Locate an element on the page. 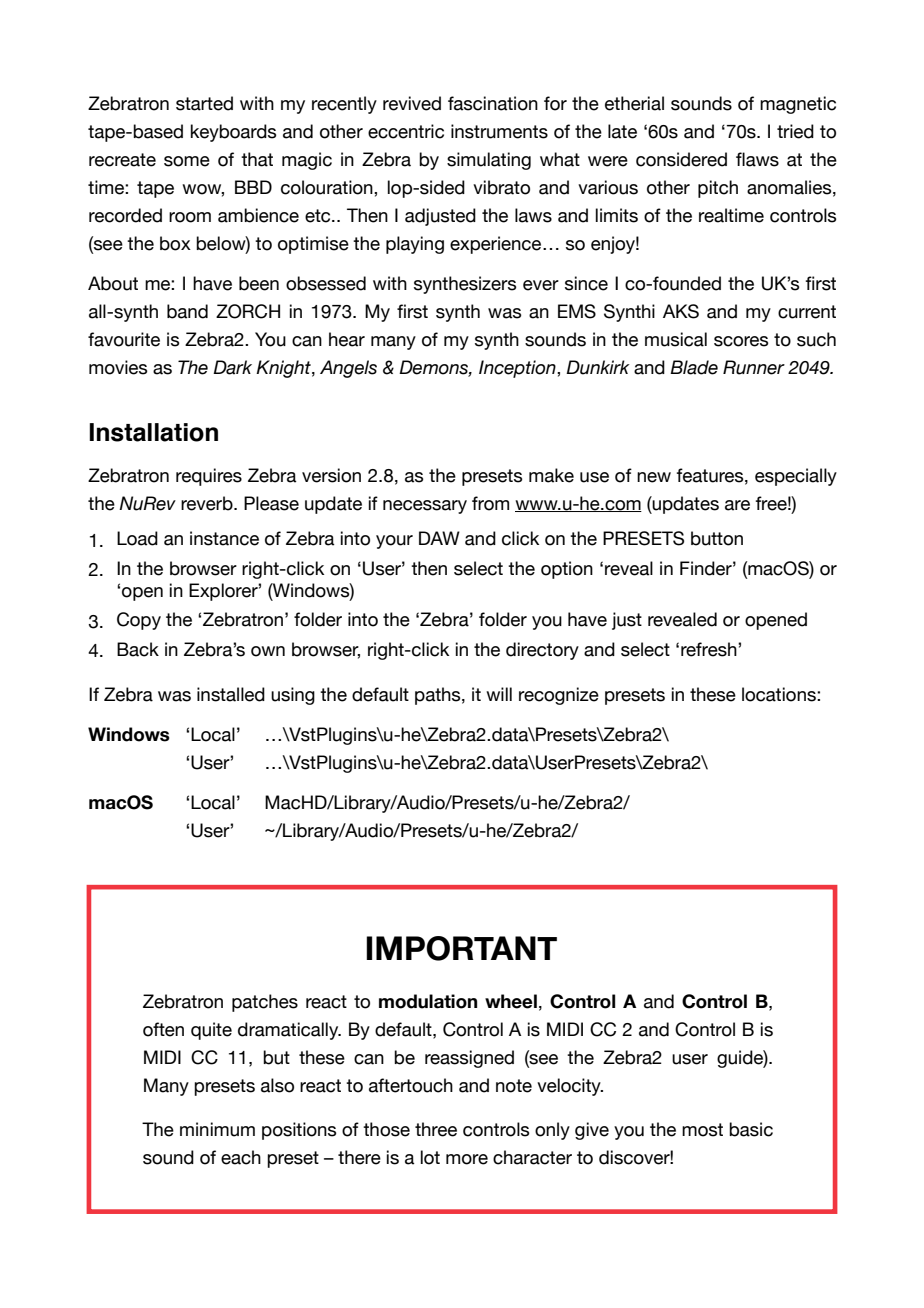 This page has width=924, height=1308. instruments is located at coordinates (499, 131).
